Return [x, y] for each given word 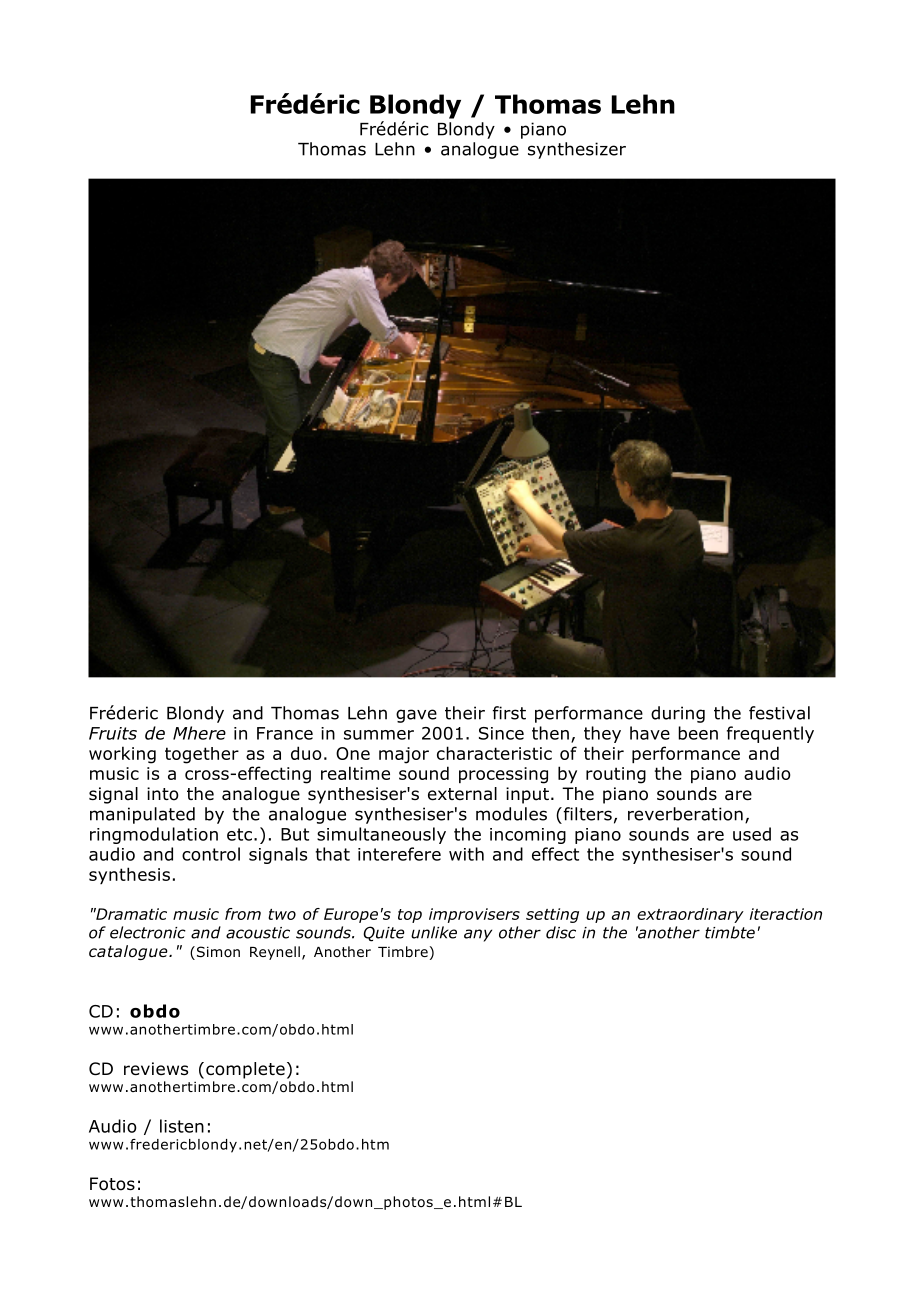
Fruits [113, 733]
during [678, 714]
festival [779, 713]
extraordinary [690, 915]
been [698, 733]
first [509, 713]
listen [182, 1126]
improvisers [474, 915]
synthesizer [577, 150]
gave [416, 716]
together [202, 755]
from [243, 914]
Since [501, 733]
